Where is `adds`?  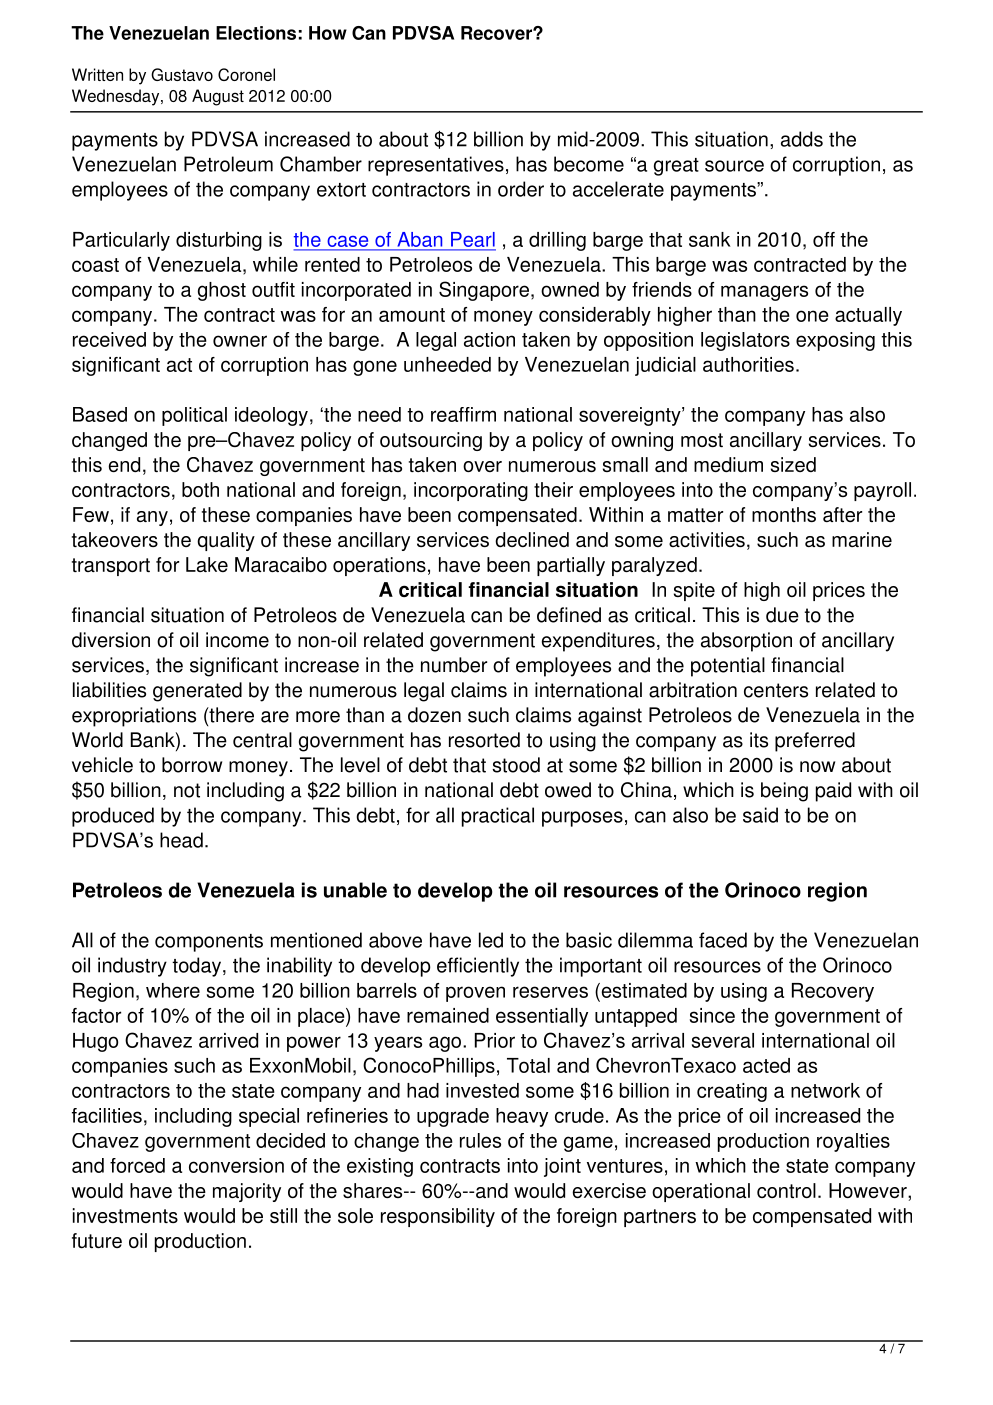 adds is located at coordinates (802, 139).
